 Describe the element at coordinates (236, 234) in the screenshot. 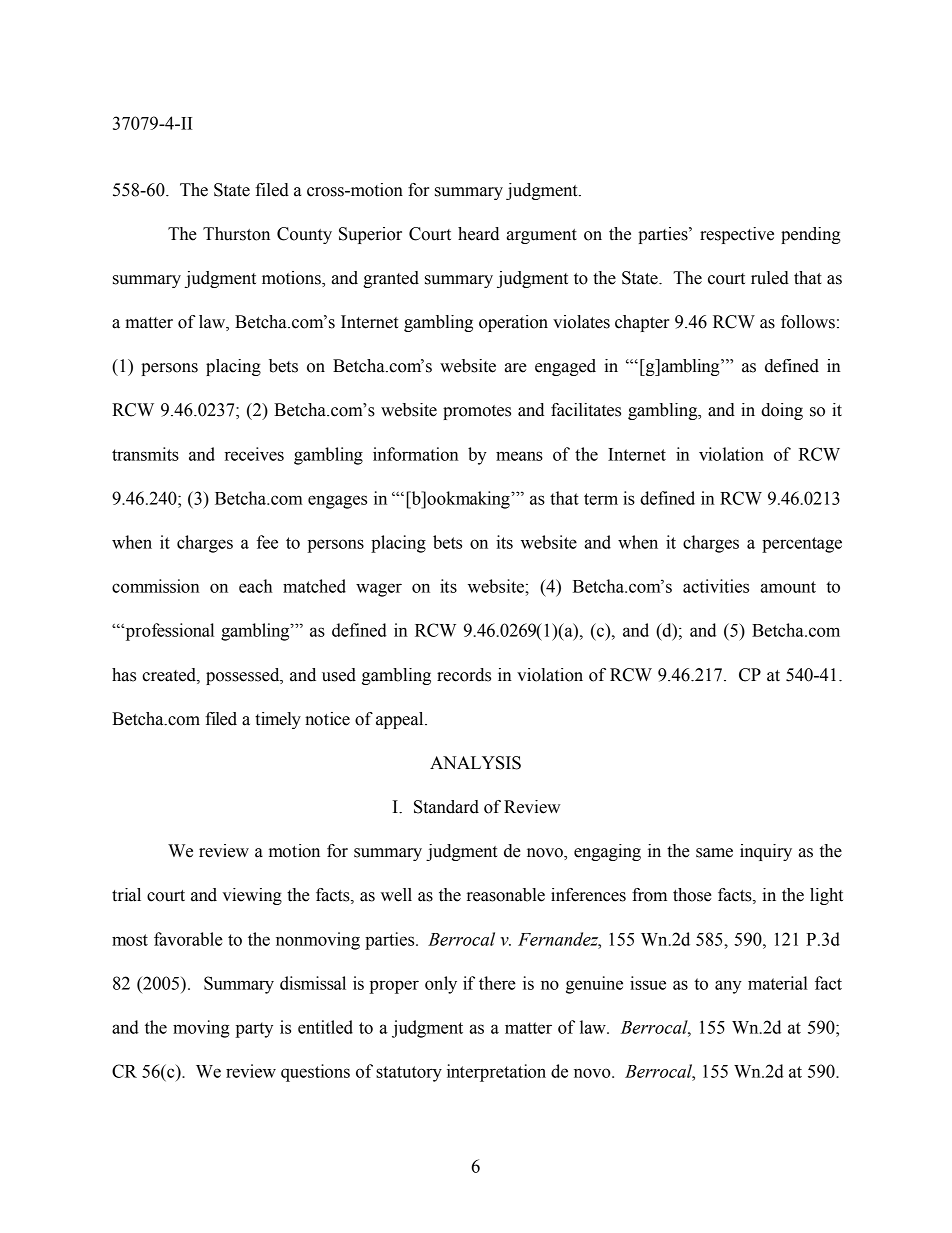

I see `Thurston` at that location.
